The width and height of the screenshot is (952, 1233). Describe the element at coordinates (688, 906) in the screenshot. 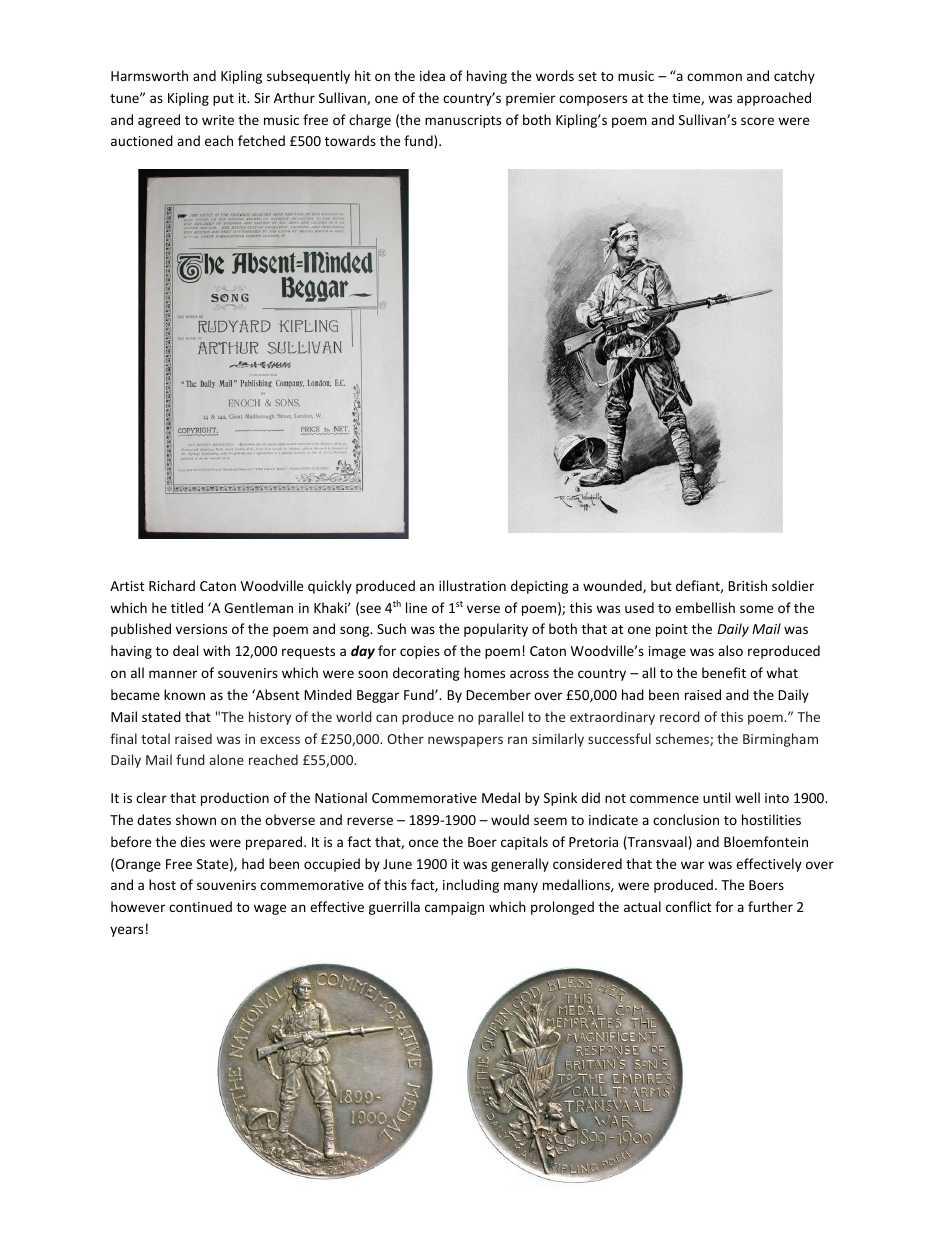

I see `conflict` at that location.
